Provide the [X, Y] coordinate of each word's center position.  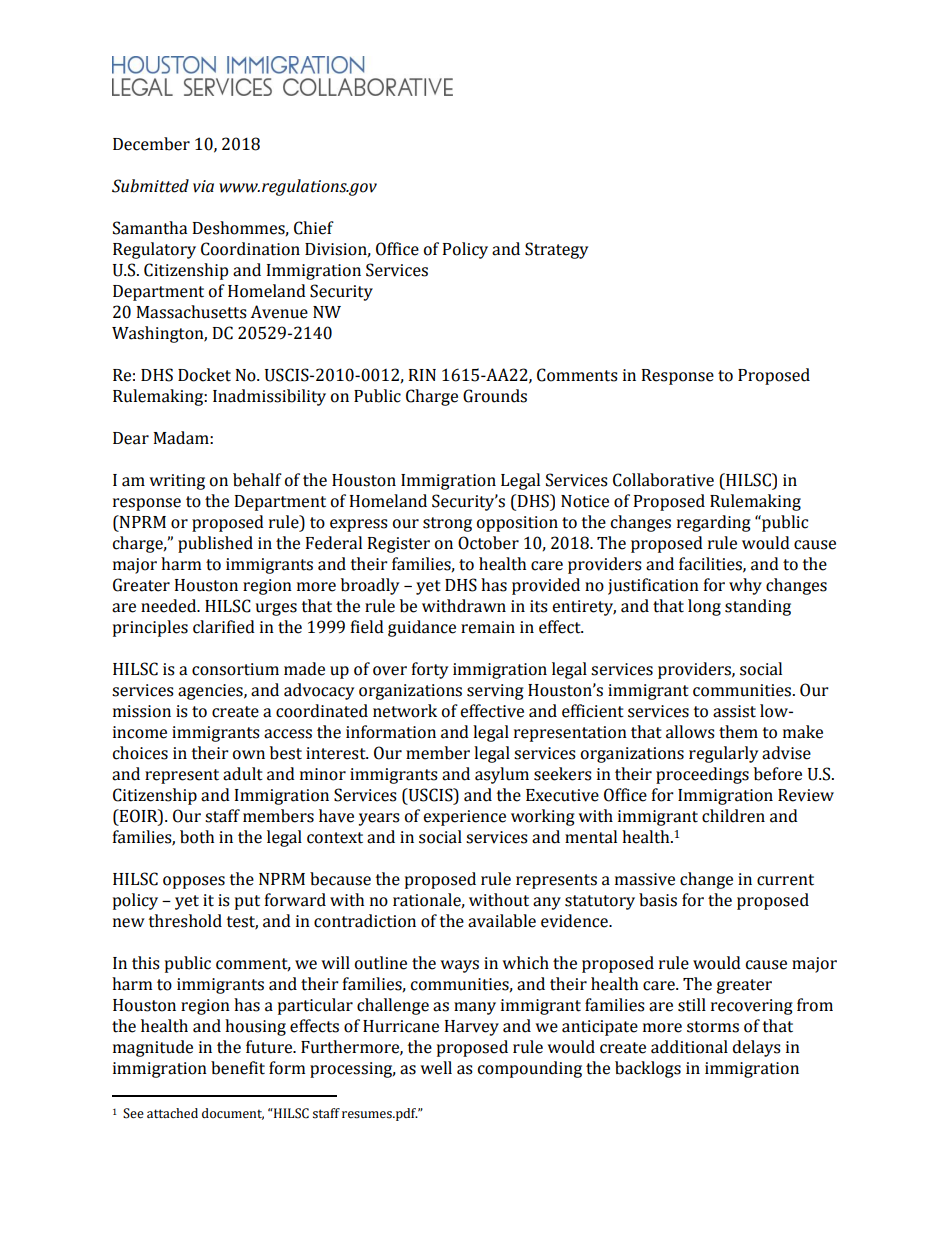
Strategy [556, 250]
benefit [238, 1068]
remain [488, 627]
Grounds [495, 396]
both [197, 837]
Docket [204, 375]
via [203, 186]
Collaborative [663, 480]
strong [447, 524]
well [436, 1068]
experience [464, 818]
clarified [224, 627]
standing [758, 607]
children [733, 816]
